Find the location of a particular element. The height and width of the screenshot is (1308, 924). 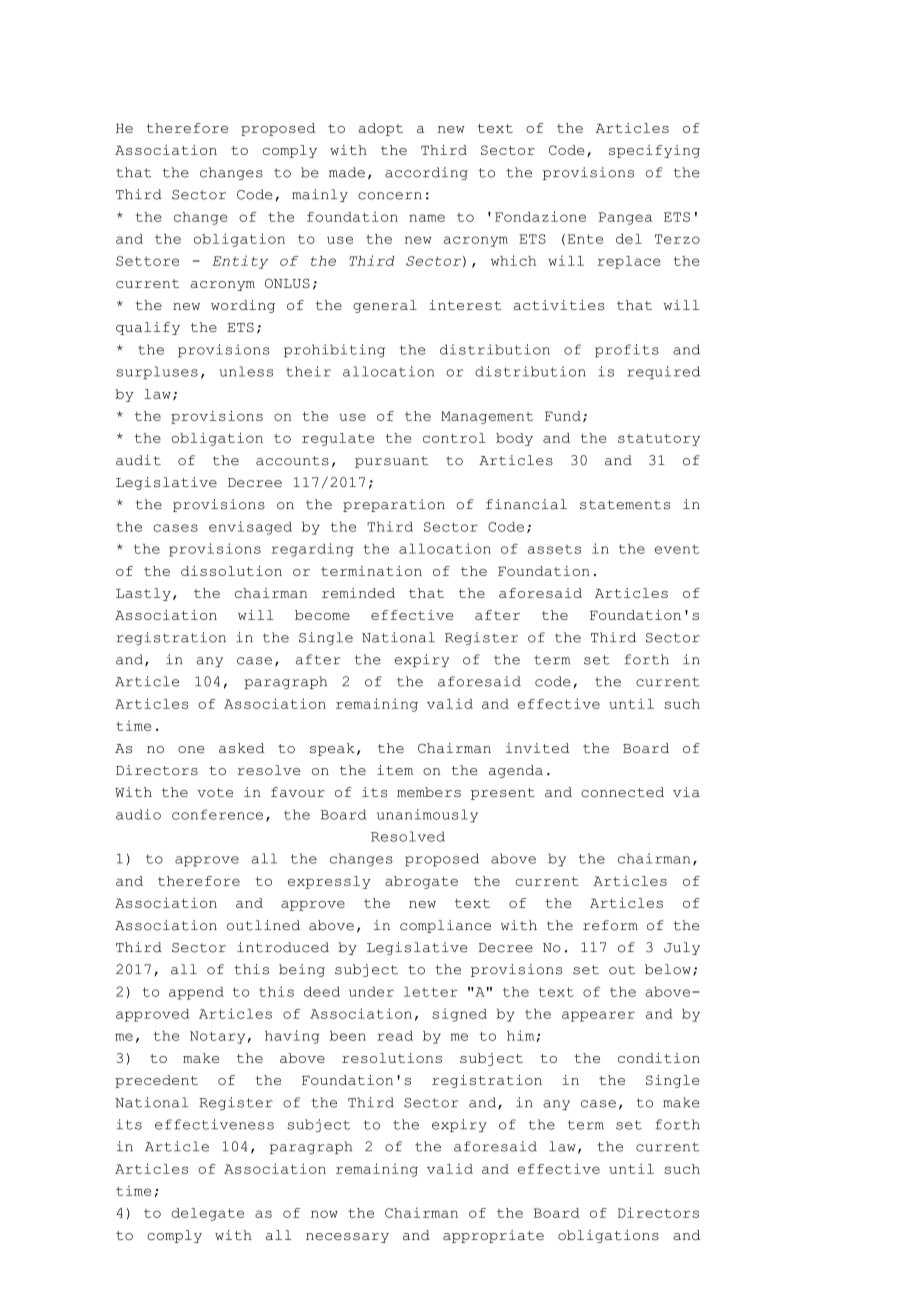

abrogate is located at coordinates (421, 882).
